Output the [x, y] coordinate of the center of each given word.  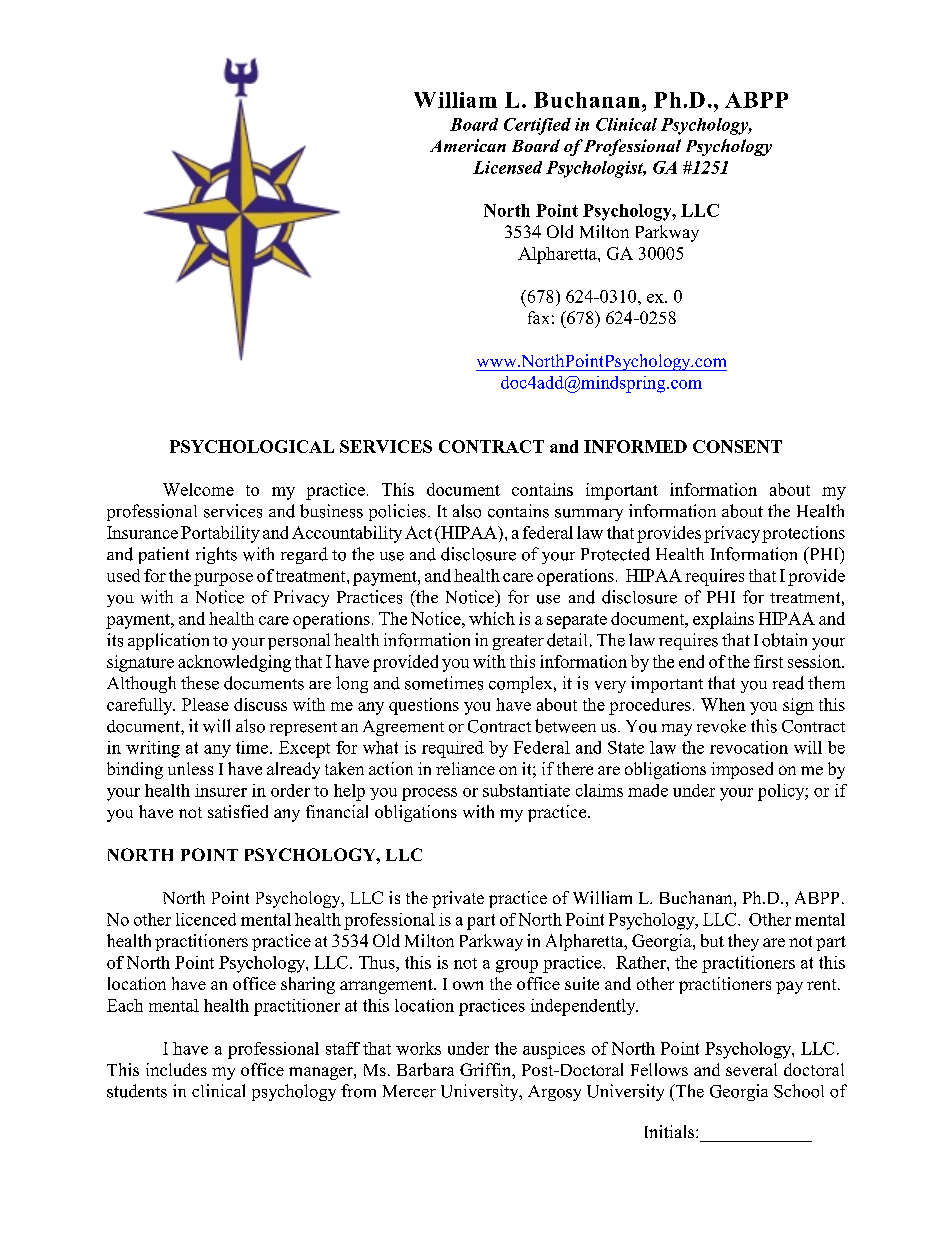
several [751, 1069]
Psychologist [596, 169]
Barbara [425, 1069]
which [492, 618]
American [468, 145]
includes [176, 1069]
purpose [223, 579]
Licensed [507, 167]
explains [723, 620]
